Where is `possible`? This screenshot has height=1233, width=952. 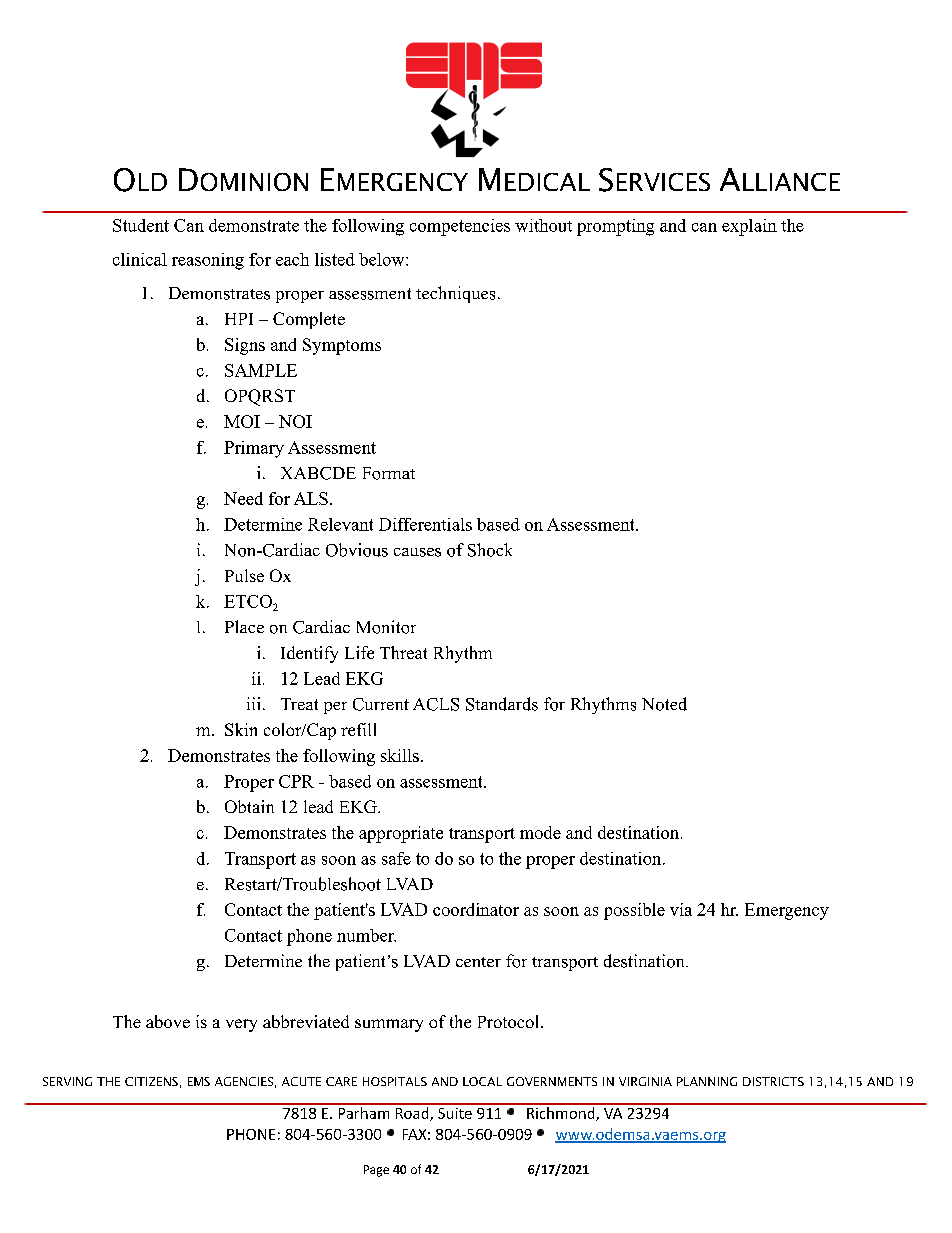 possible is located at coordinates (634, 911).
